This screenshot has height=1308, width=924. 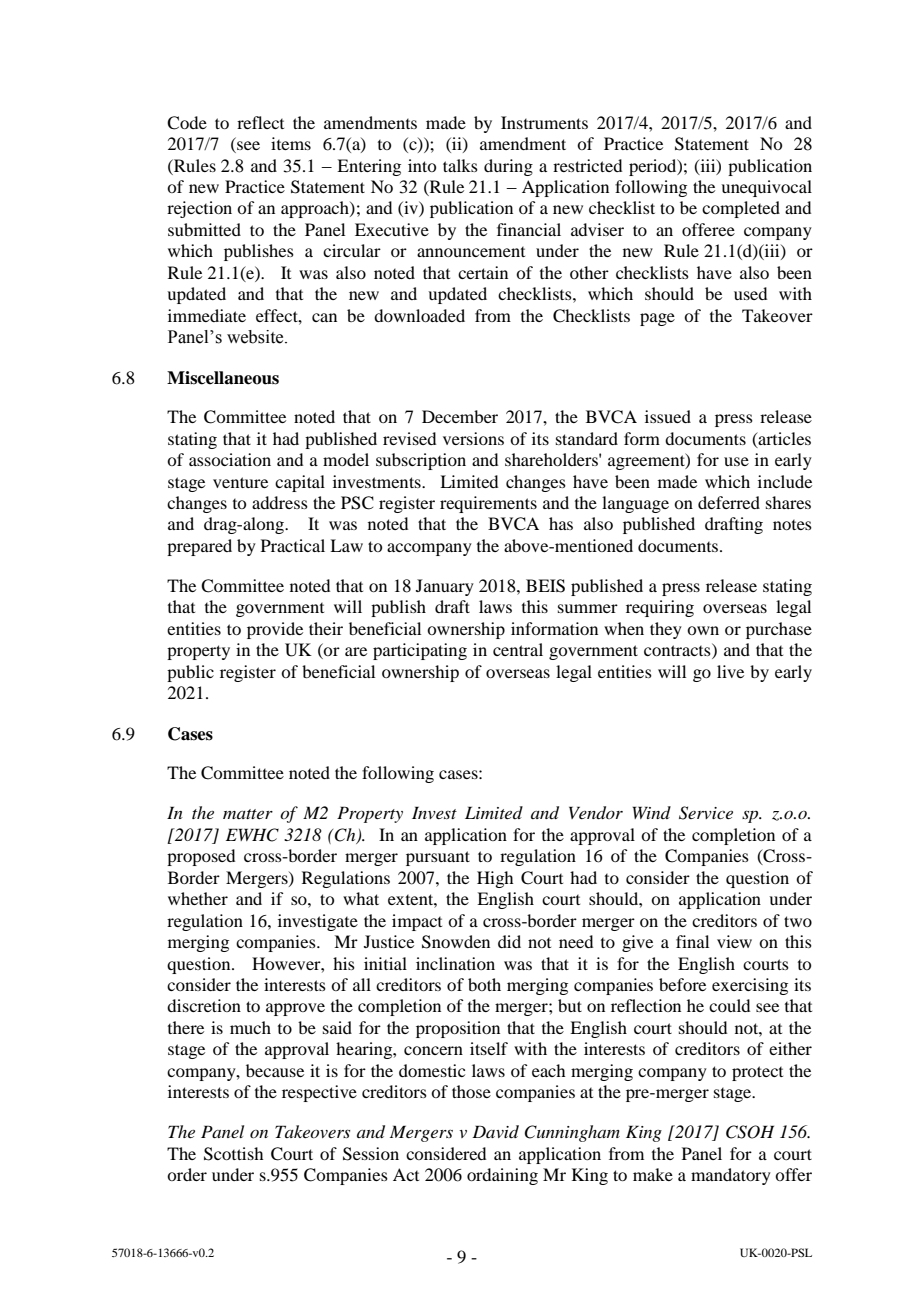 I want to click on Service, so click(x=706, y=813).
